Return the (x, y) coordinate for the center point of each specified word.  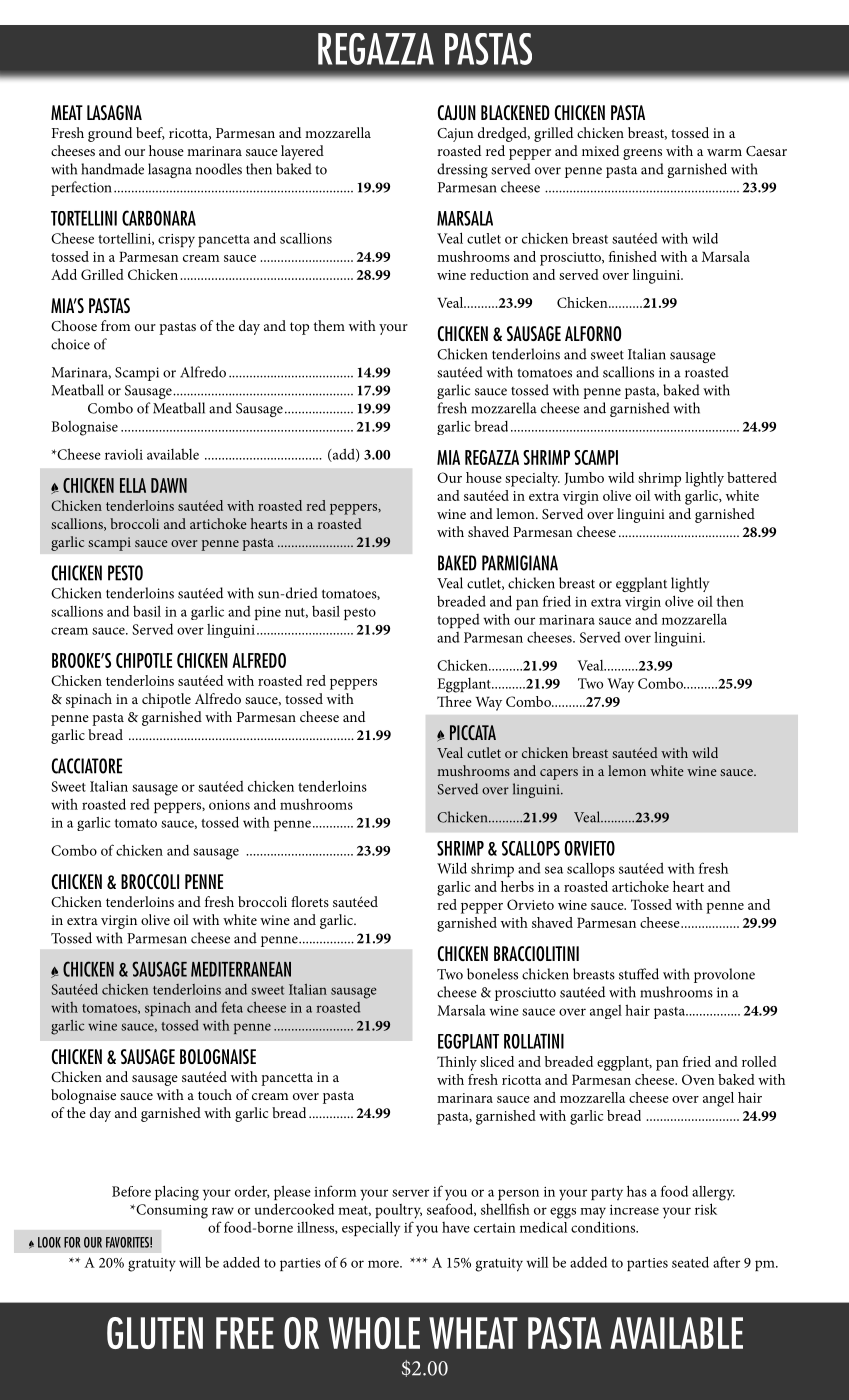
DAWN (169, 485)
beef (150, 133)
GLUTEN (155, 1333)
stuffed (639, 974)
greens (642, 154)
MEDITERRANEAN (241, 969)
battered (752, 477)
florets (310, 901)
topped (458, 621)
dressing (462, 170)
